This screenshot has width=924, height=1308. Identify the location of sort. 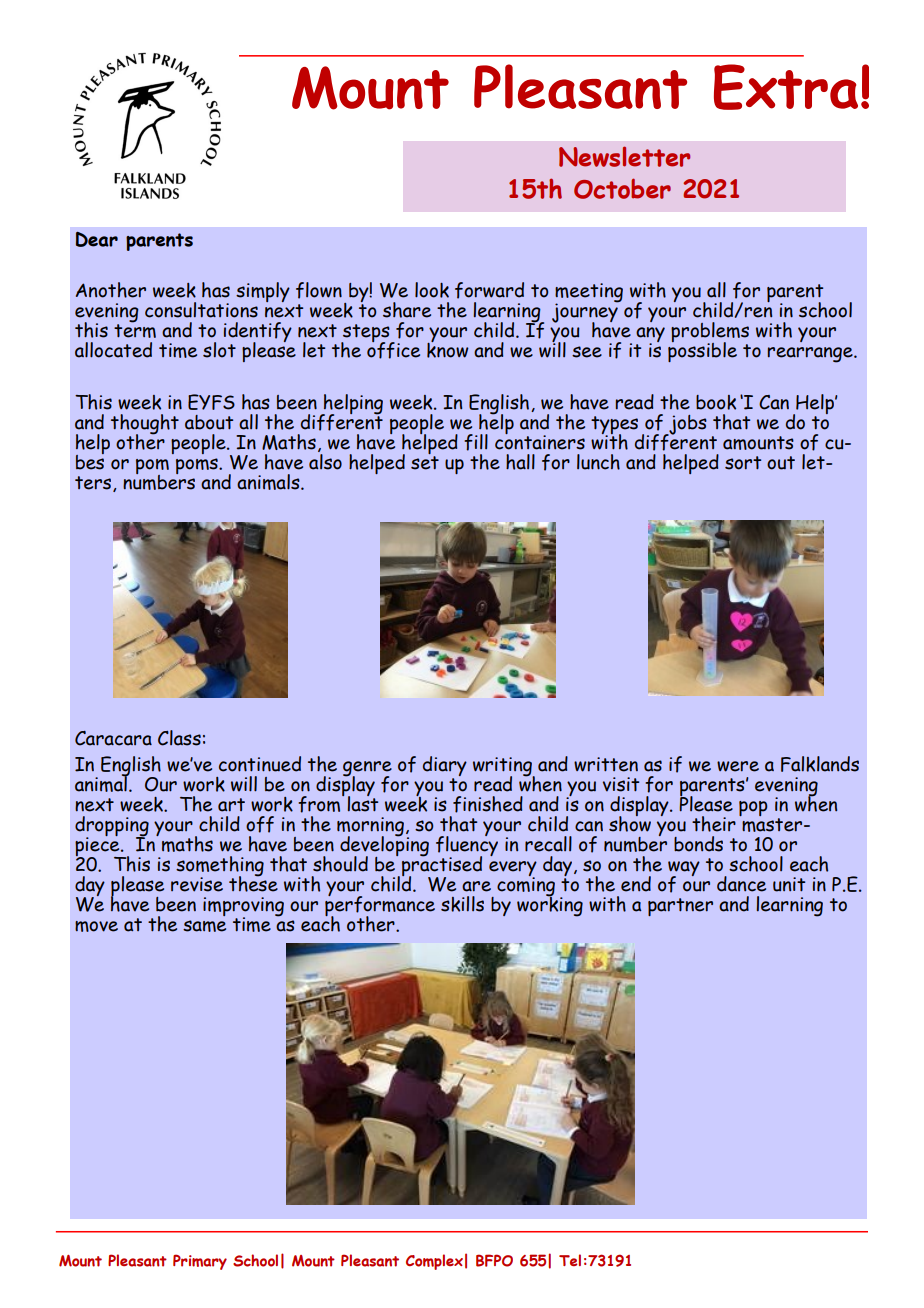
(743, 463).
